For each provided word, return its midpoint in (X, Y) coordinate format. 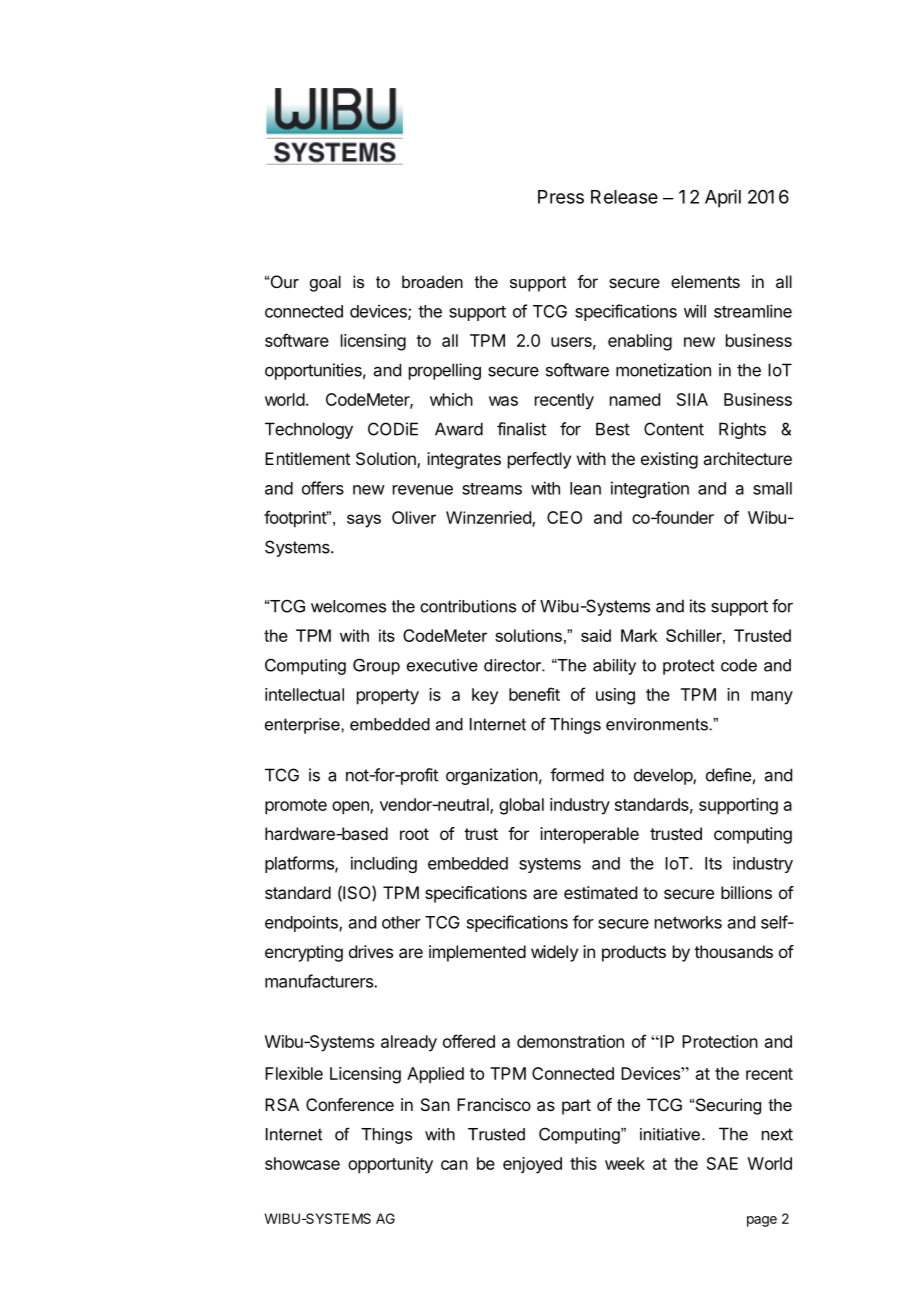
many (772, 698)
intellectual (304, 694)
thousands (733, 951)
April (723, 198)
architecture (747, 458)
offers (323, 488)
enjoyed (532, 1165)
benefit (534, 694)
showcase (302, 1163)
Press (561, 197)
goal (325, 283)
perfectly (539, 460)
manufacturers (320, 981)
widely (554, 953)
